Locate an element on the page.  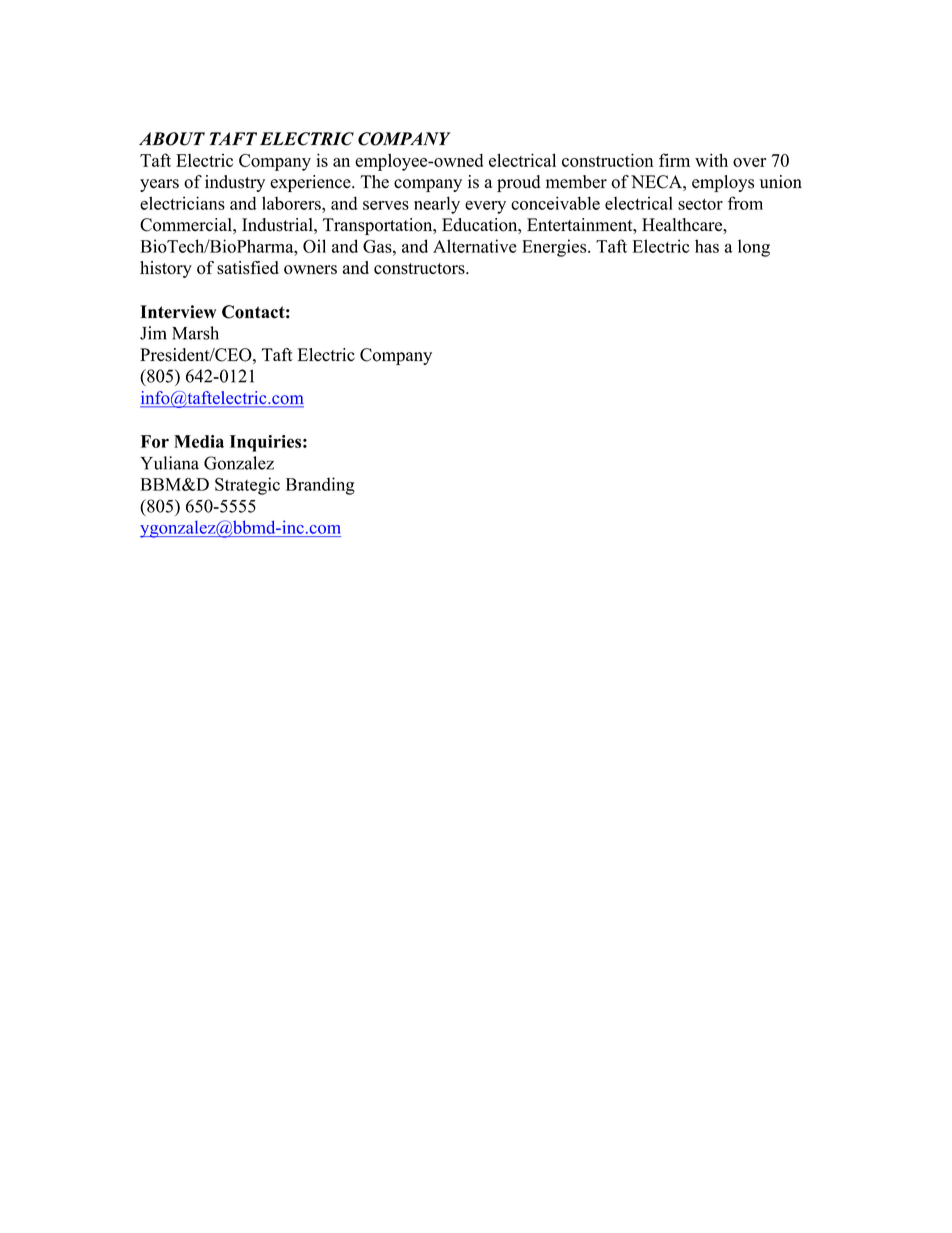
Branding is located at coordinates (320, 486).
